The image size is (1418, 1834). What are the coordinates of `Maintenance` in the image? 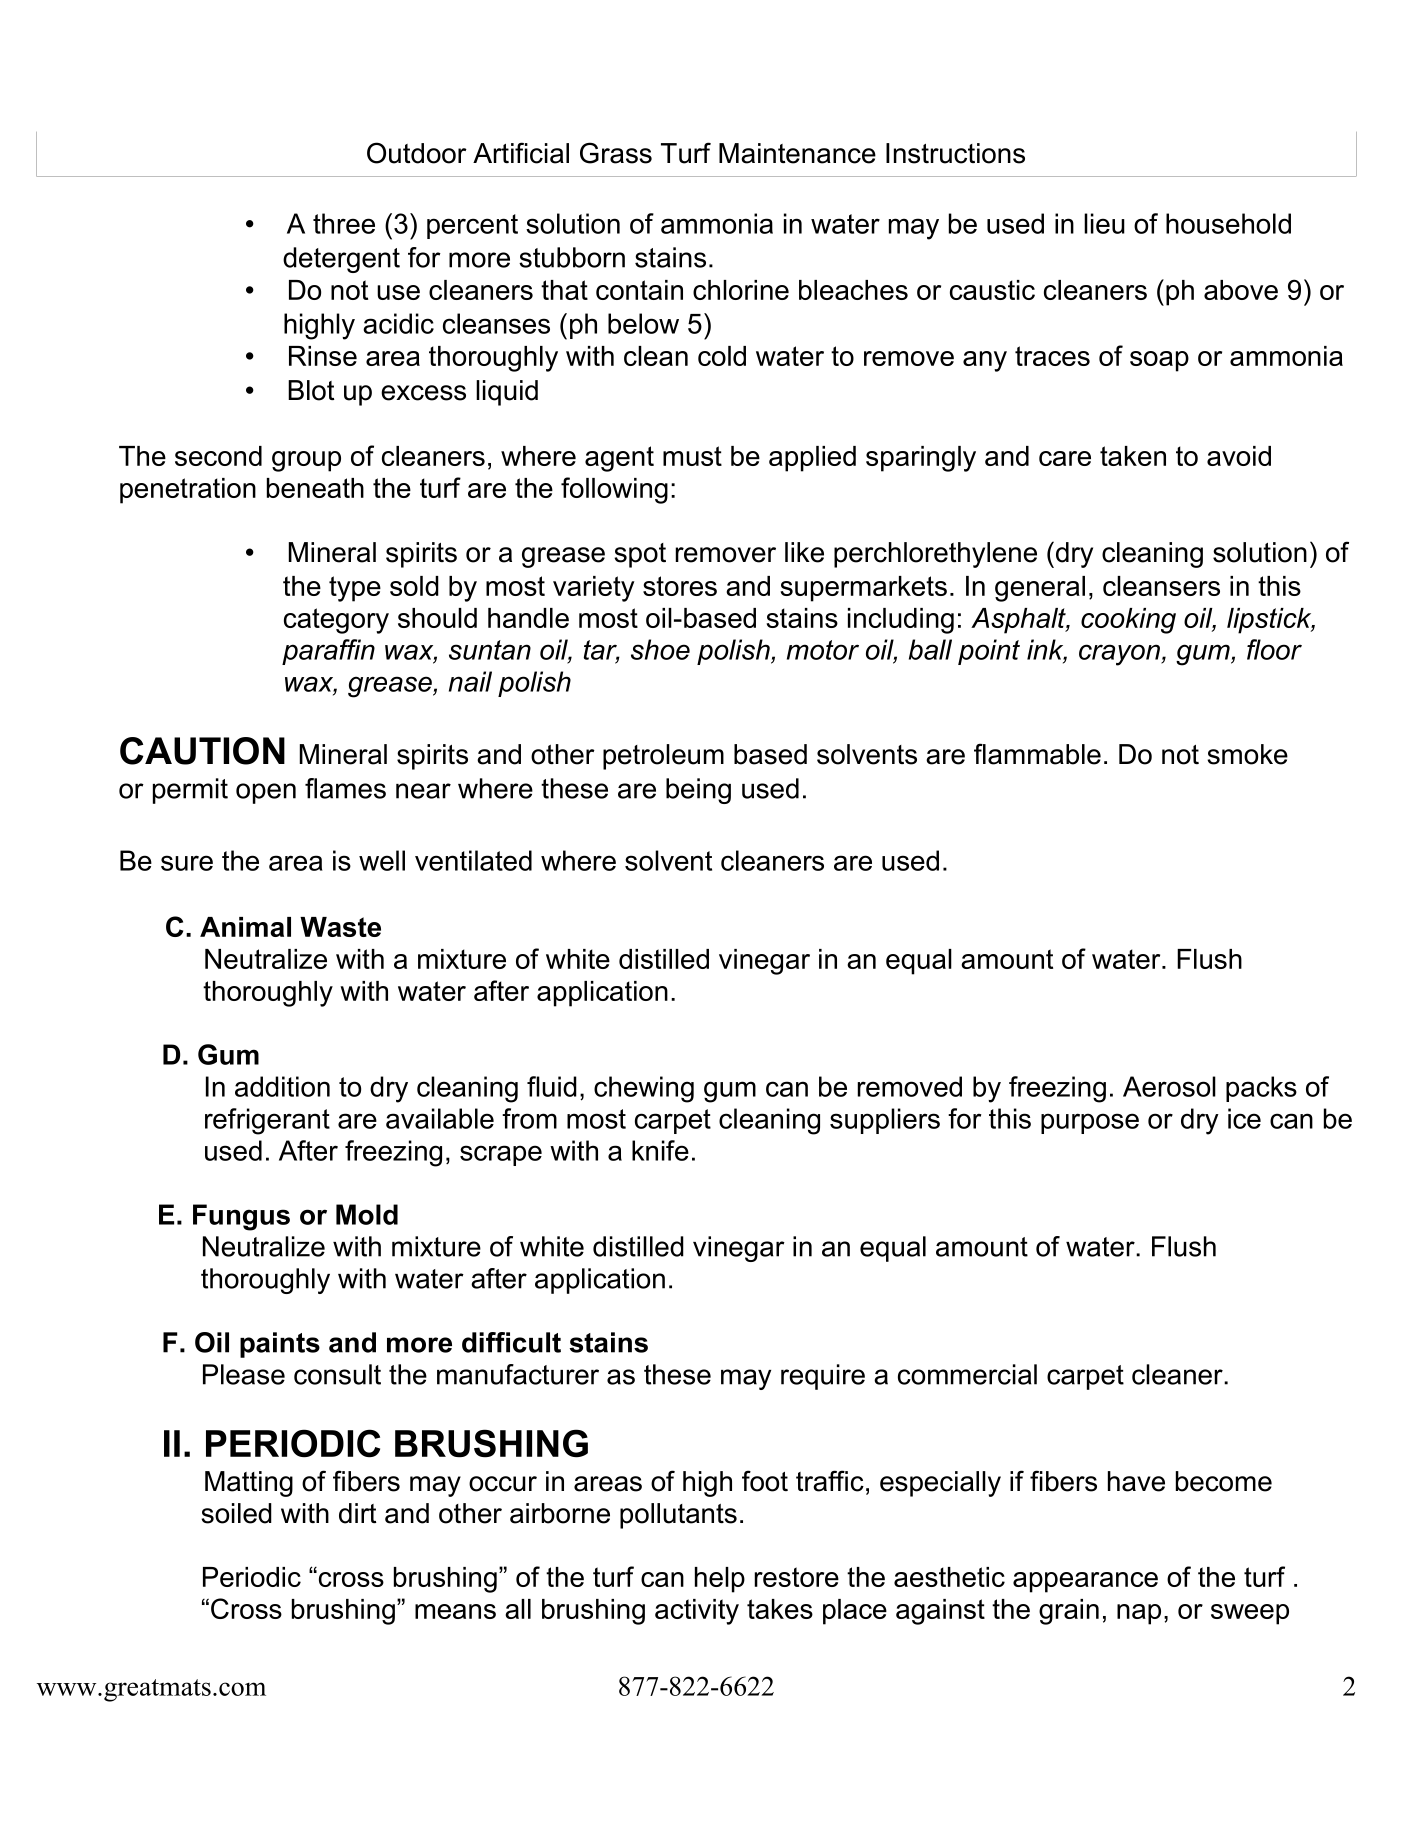 It's located at (797, 153).
